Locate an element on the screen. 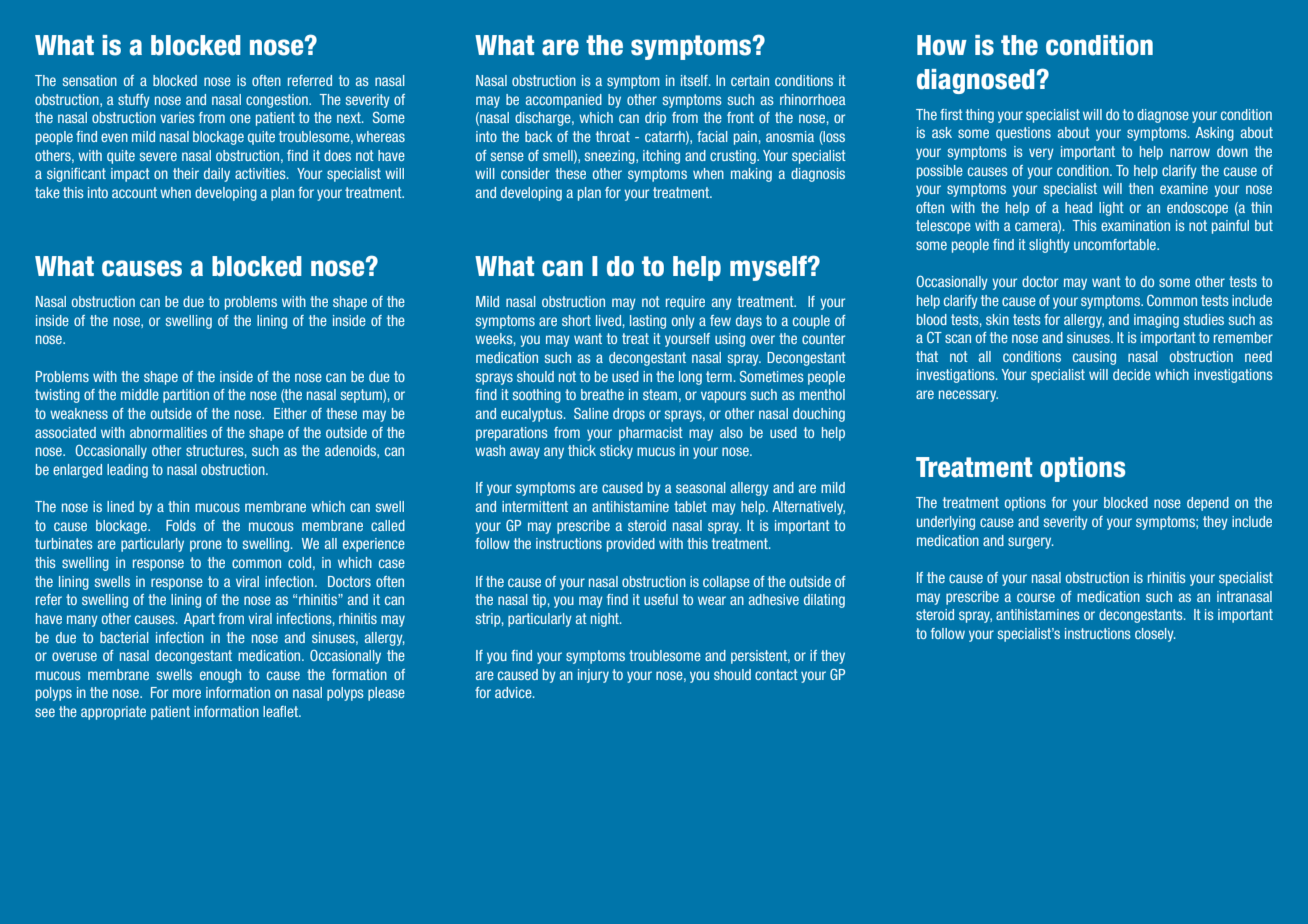  How is located at coordinates (942, 45).
